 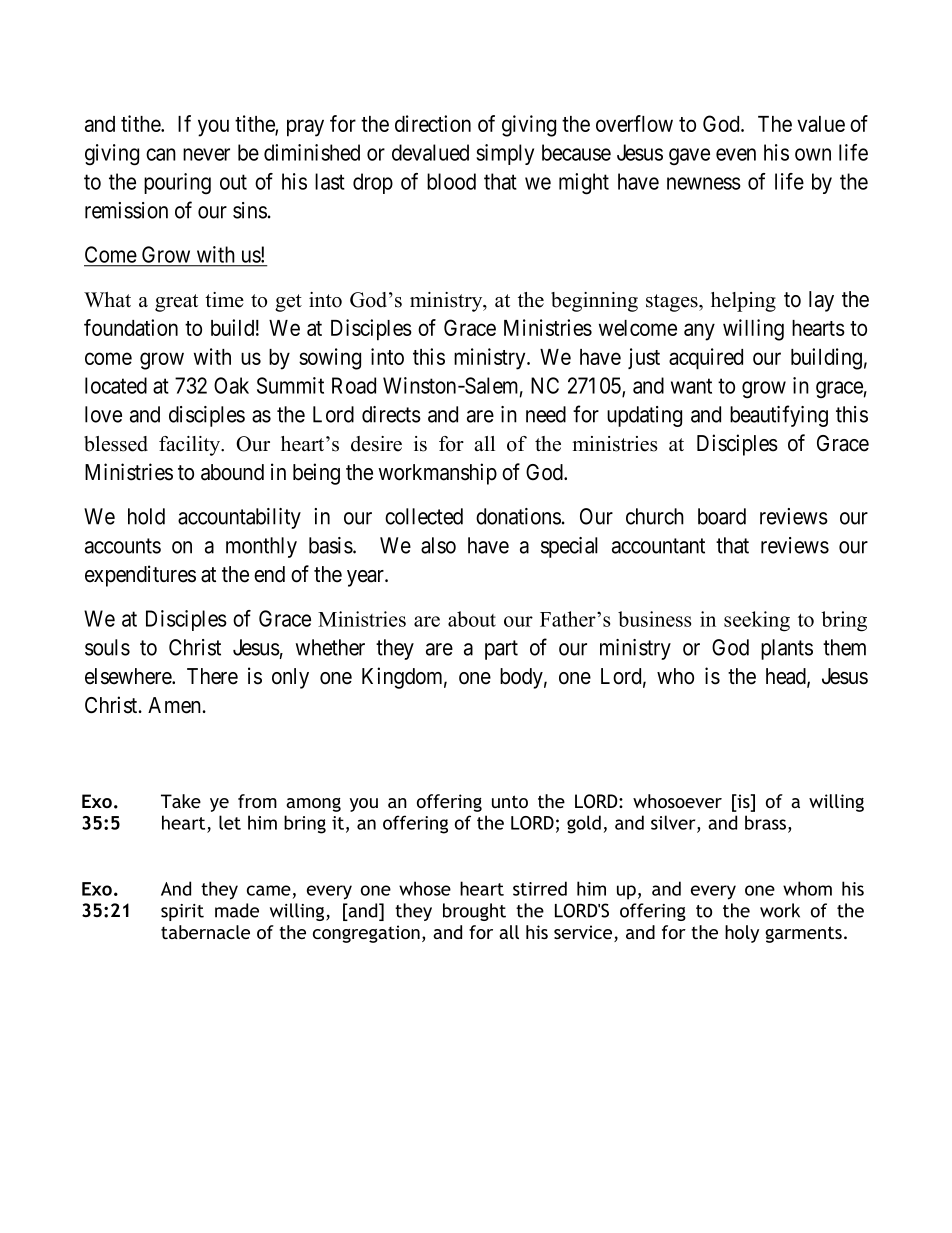 What do you see at coordinates (699, 332) in the screenshot?
I see `any` at bounding box center [699, 332].
